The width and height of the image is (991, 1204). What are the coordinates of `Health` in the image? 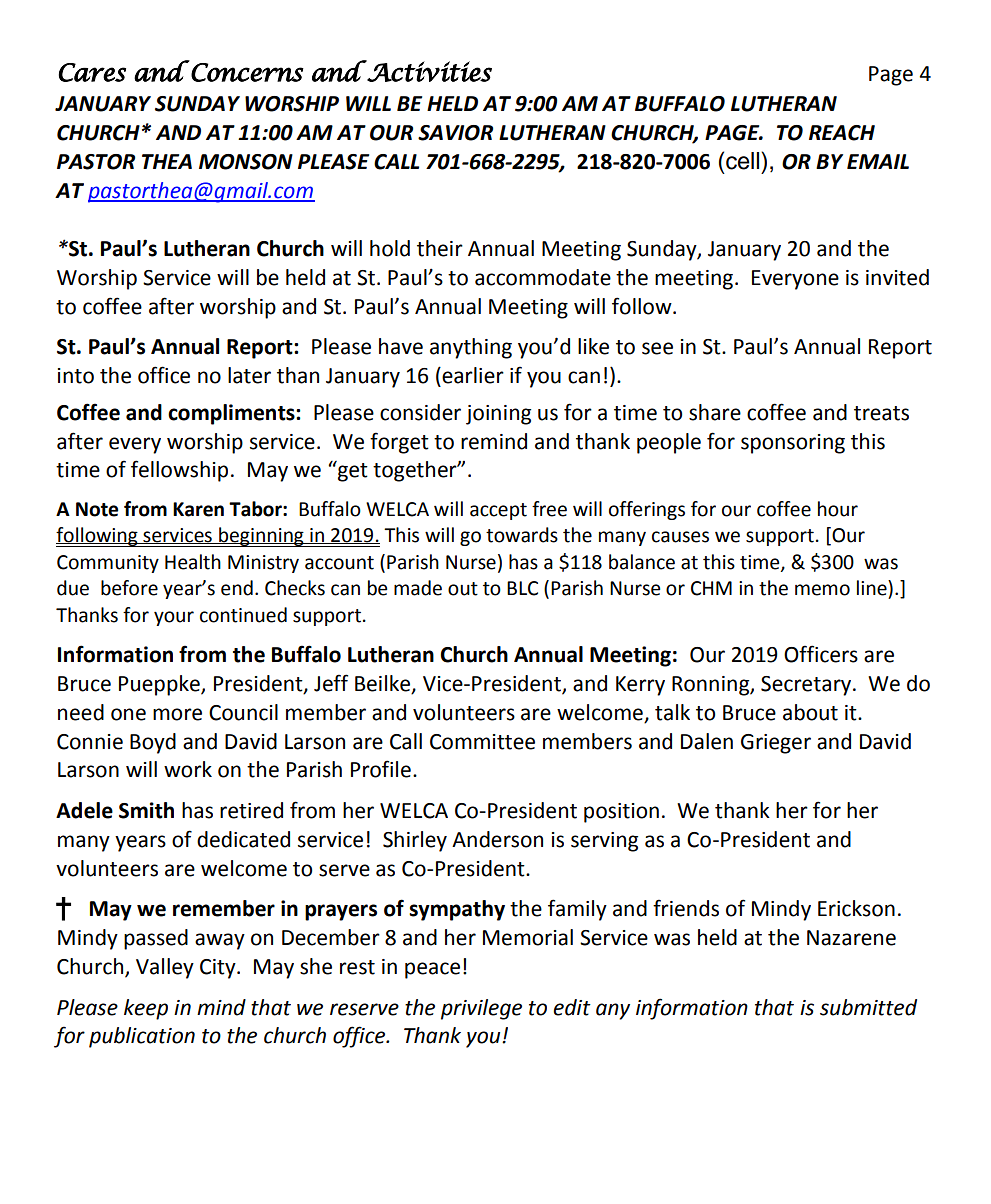 It's located at (193, 562).
